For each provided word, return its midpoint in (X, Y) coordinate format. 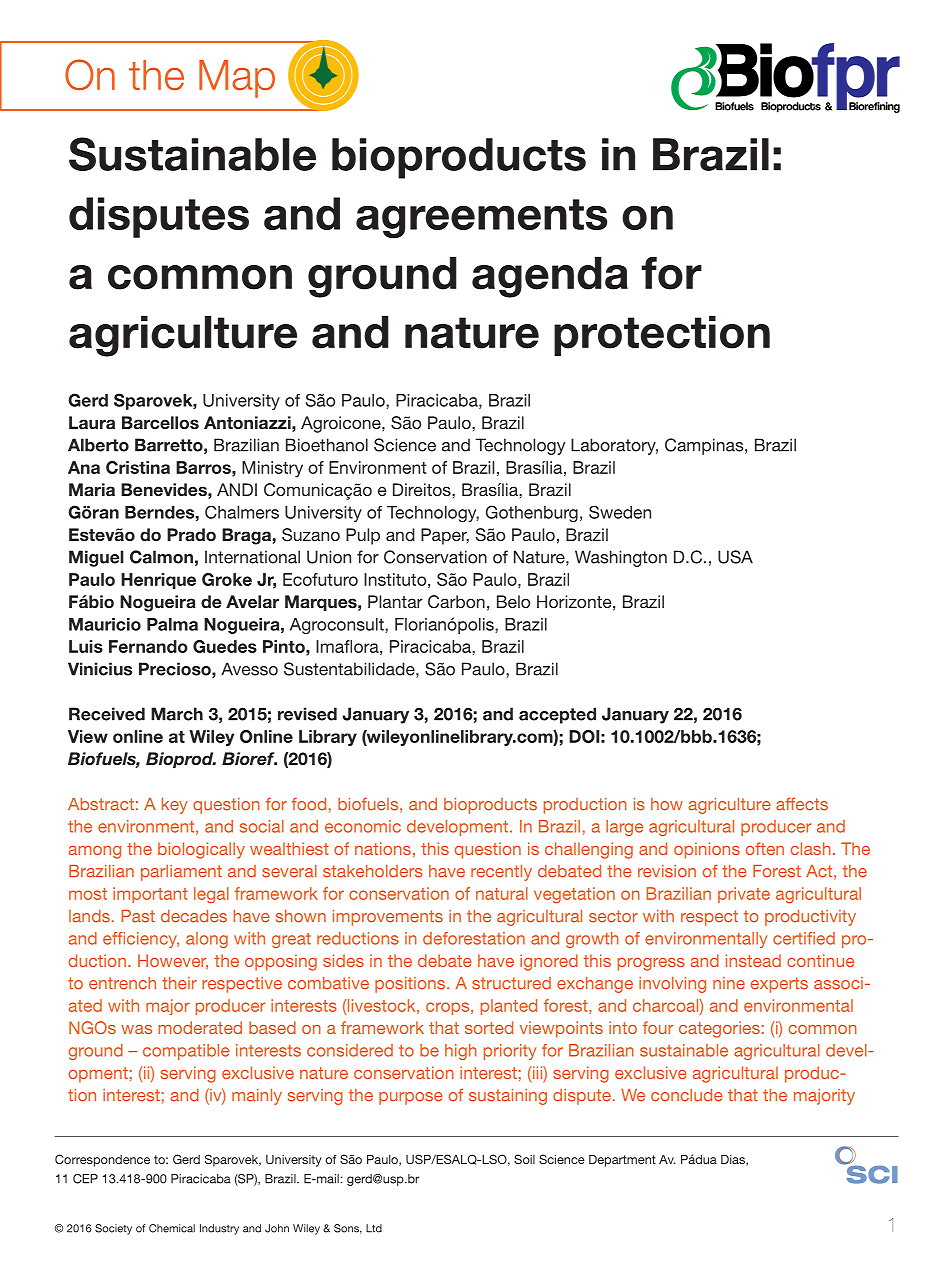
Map (237, 79)
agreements (481, 219)
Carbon (456, 602)
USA (735, 557)
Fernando (148, 646)
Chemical (172, 1228)
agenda (550, 277)
